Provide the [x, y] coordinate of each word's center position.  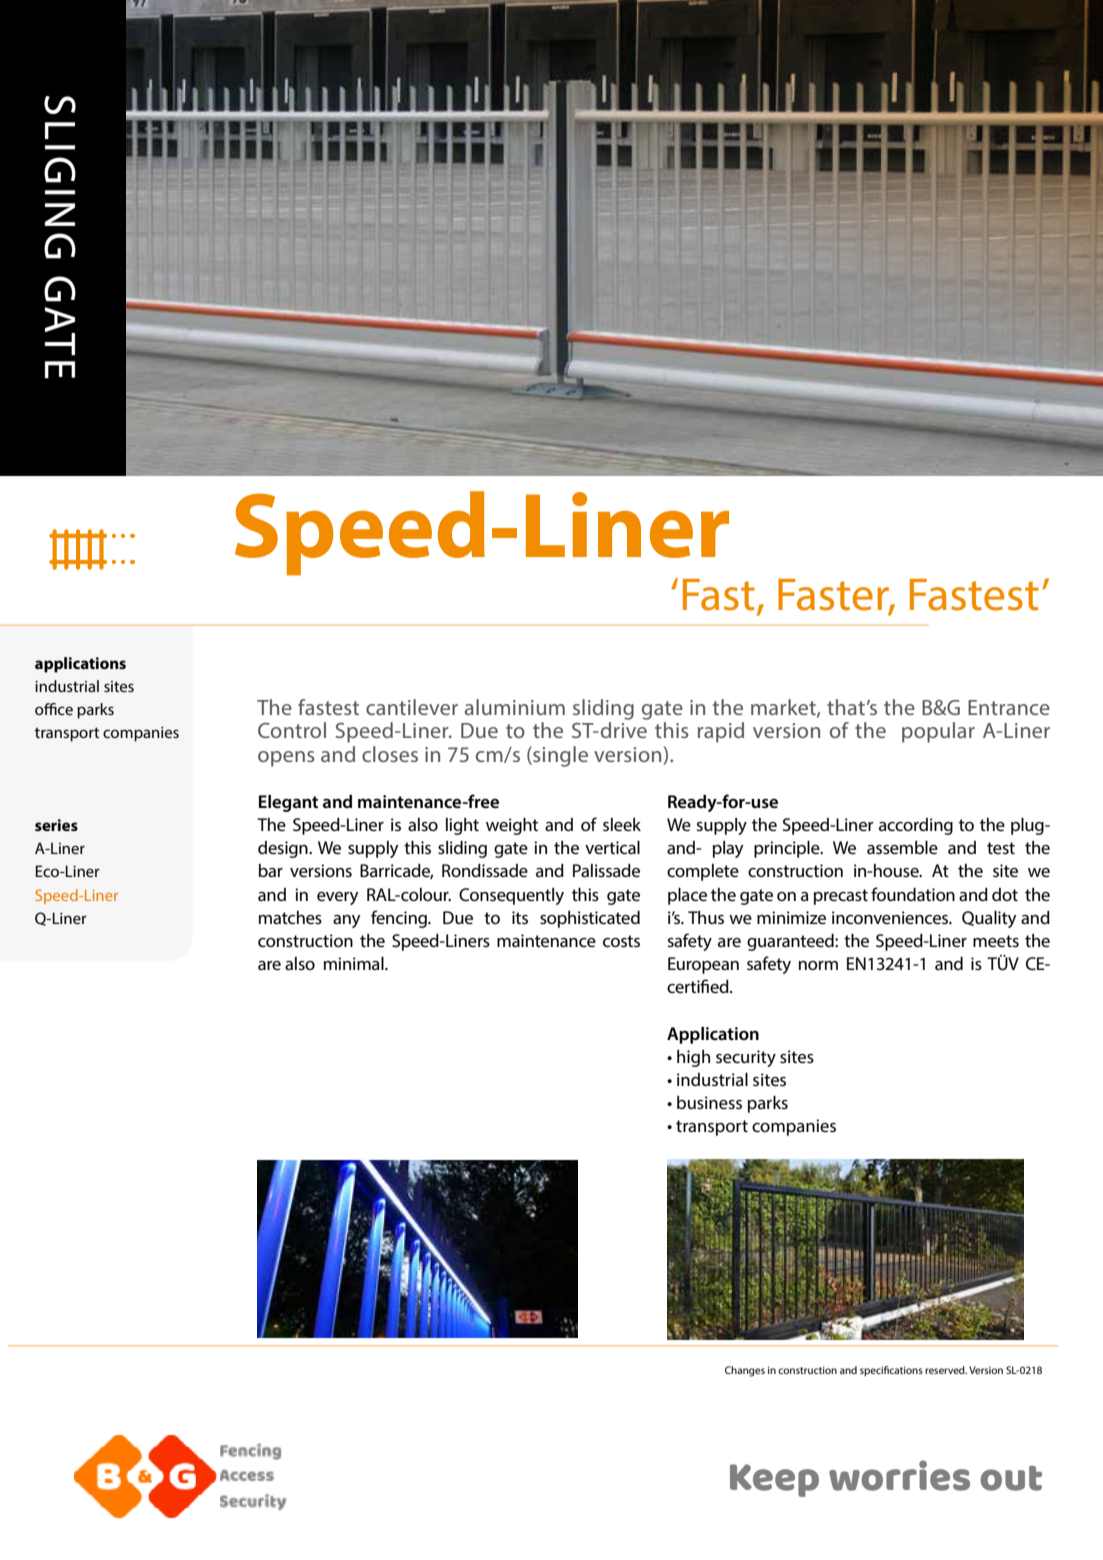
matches [290, 917]
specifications [891, 1371]
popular [938, 732]
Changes [745, 1371]
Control [292, 730]
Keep [774, 1480]
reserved [946, 1370]
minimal [355, 963]
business [709, 1102]
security [746, 1058]
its [520, 917]
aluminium [515, 707]
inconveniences [891, 917]
